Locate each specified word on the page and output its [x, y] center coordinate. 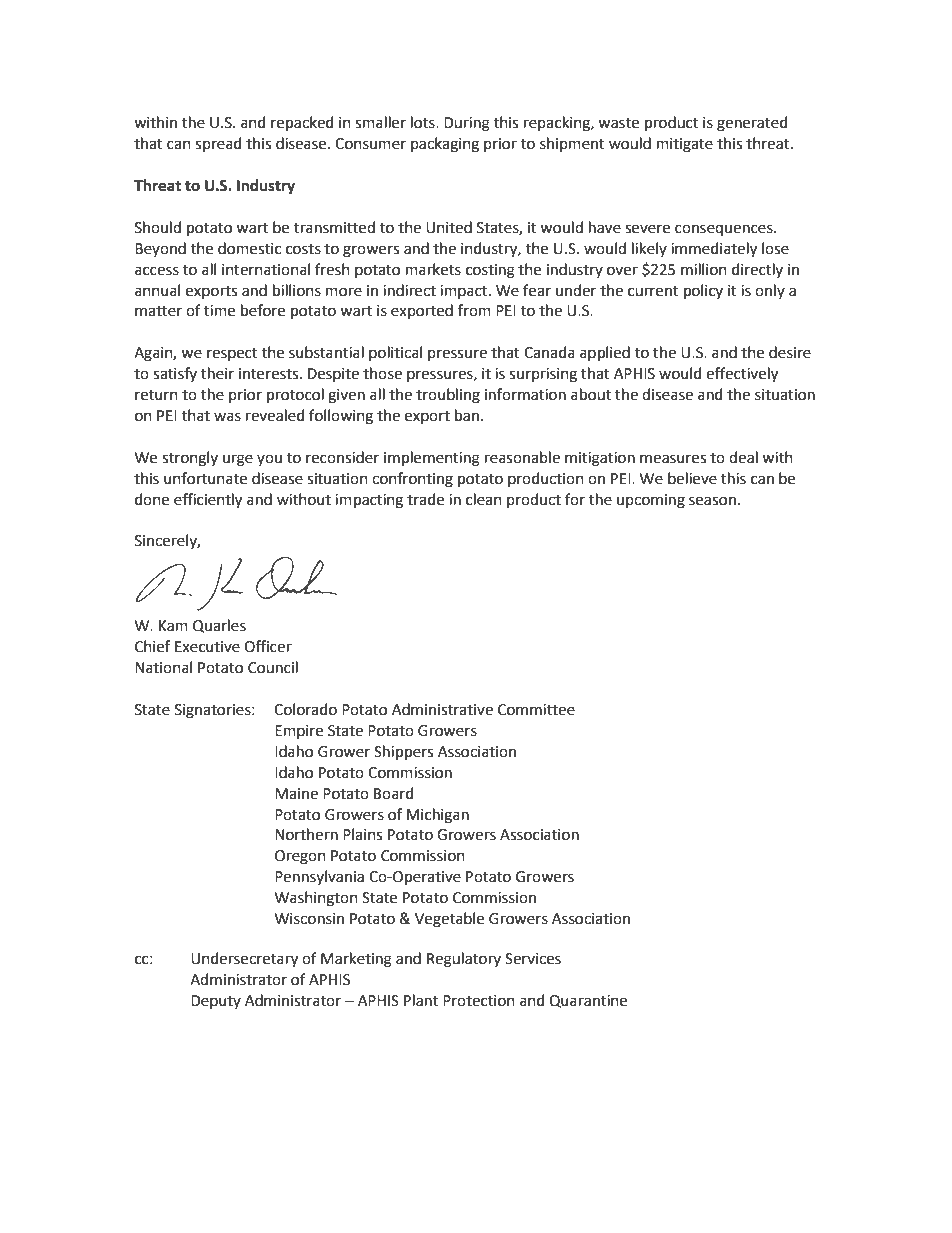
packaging [445, 145]
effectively [742, 375]
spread [218, 144]
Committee [536, 710]
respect [232, 354]
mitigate [685, 145]
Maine [296, 794]
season [712, 501]
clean [484, 499]
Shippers [403, 752]
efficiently [208, 501]
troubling [448, 396]
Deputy [216, 1002]
